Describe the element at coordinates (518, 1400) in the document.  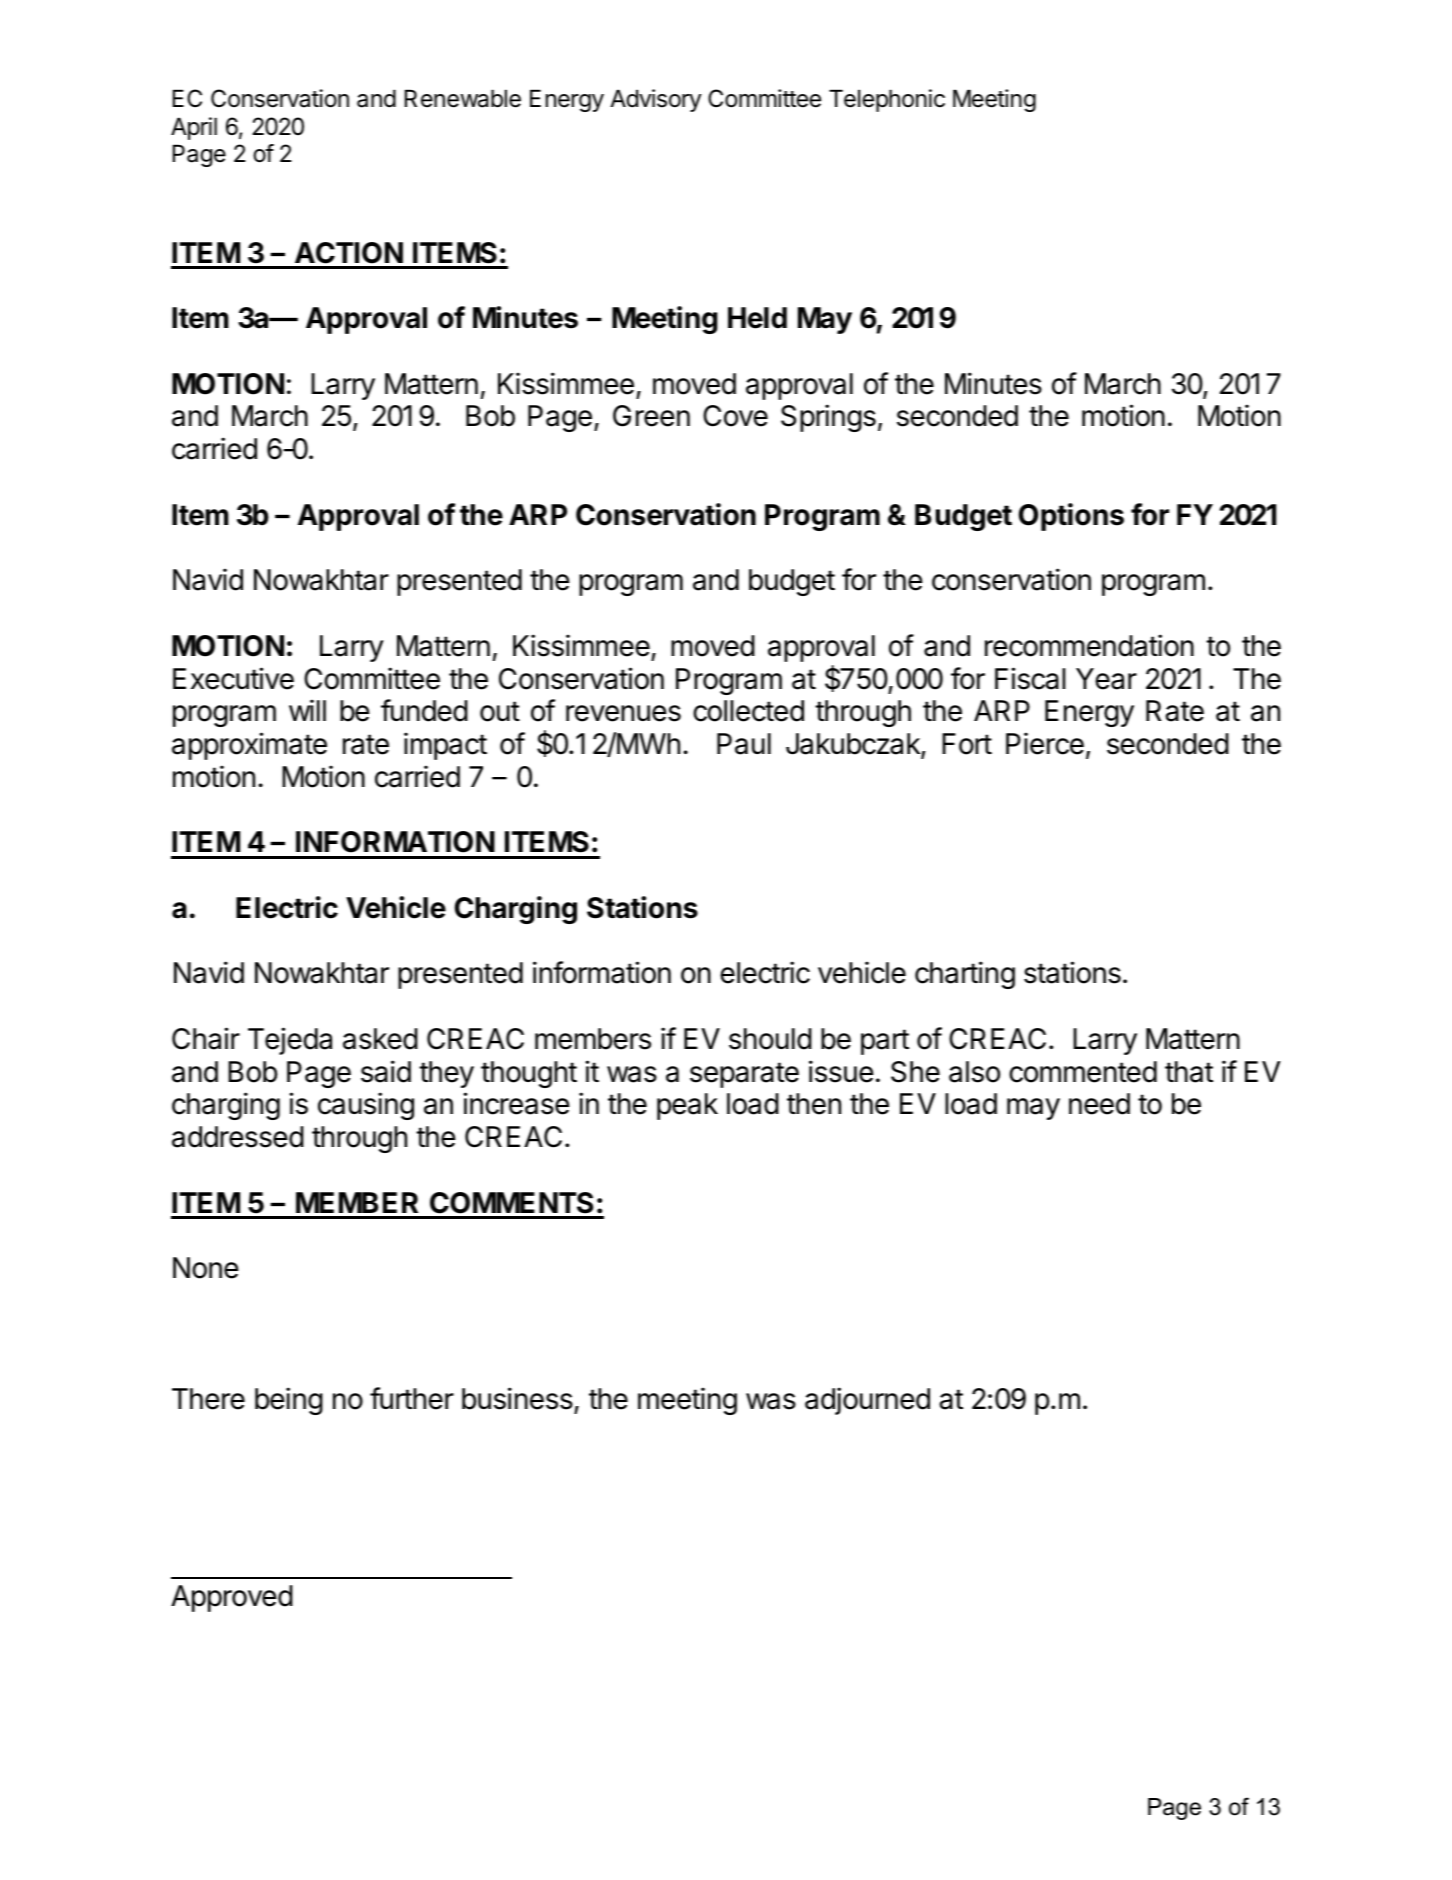
I see `business` at that location.
